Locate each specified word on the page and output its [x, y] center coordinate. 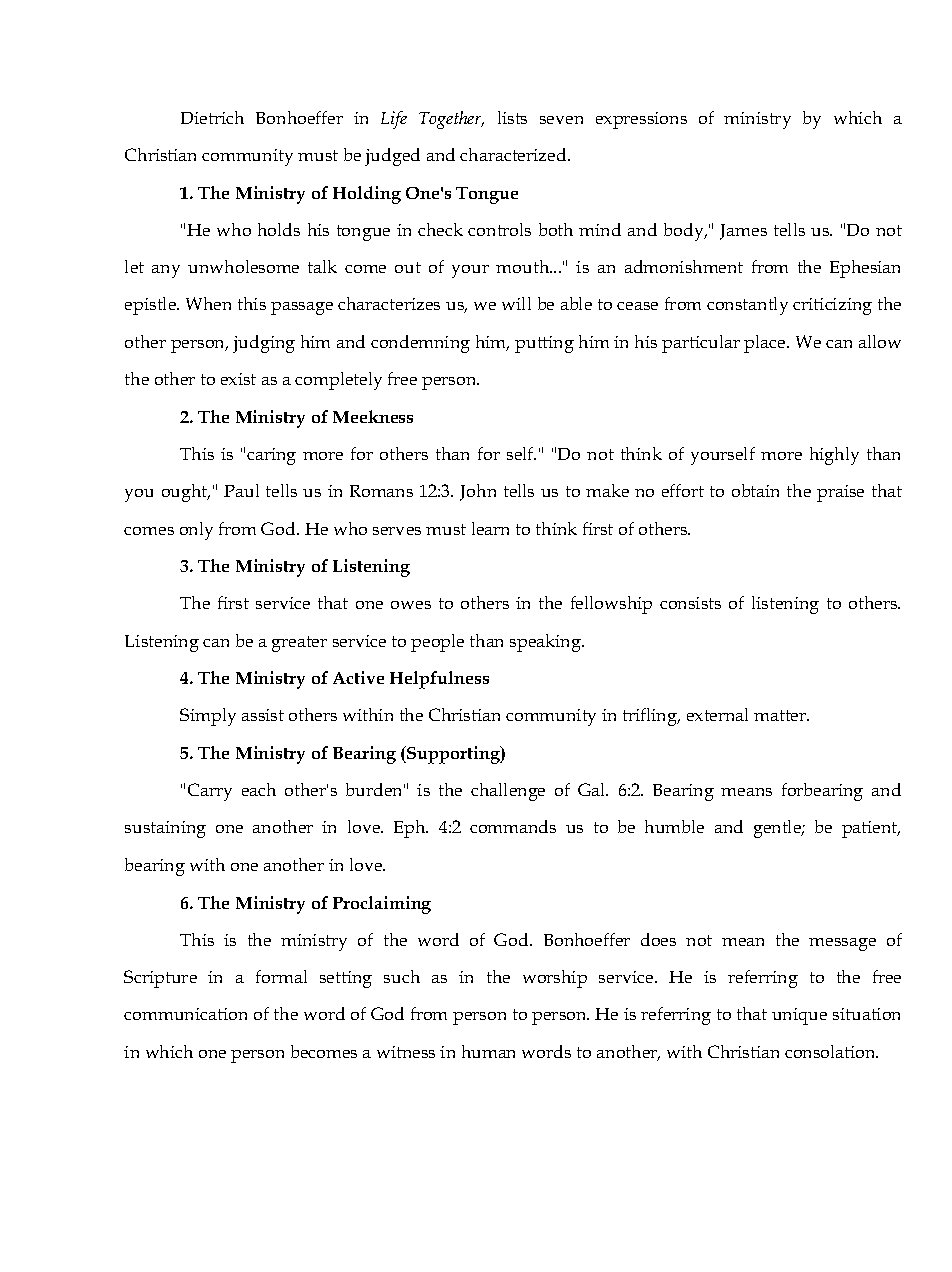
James [743, 232]
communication [185, 1014]
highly [834, 456]
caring [271, 456]
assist [263, 715]
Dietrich [212, 117]
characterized [514, 154]
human [488, 1051]
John [478, 492]
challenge [508, 792]
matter [781, 715]
